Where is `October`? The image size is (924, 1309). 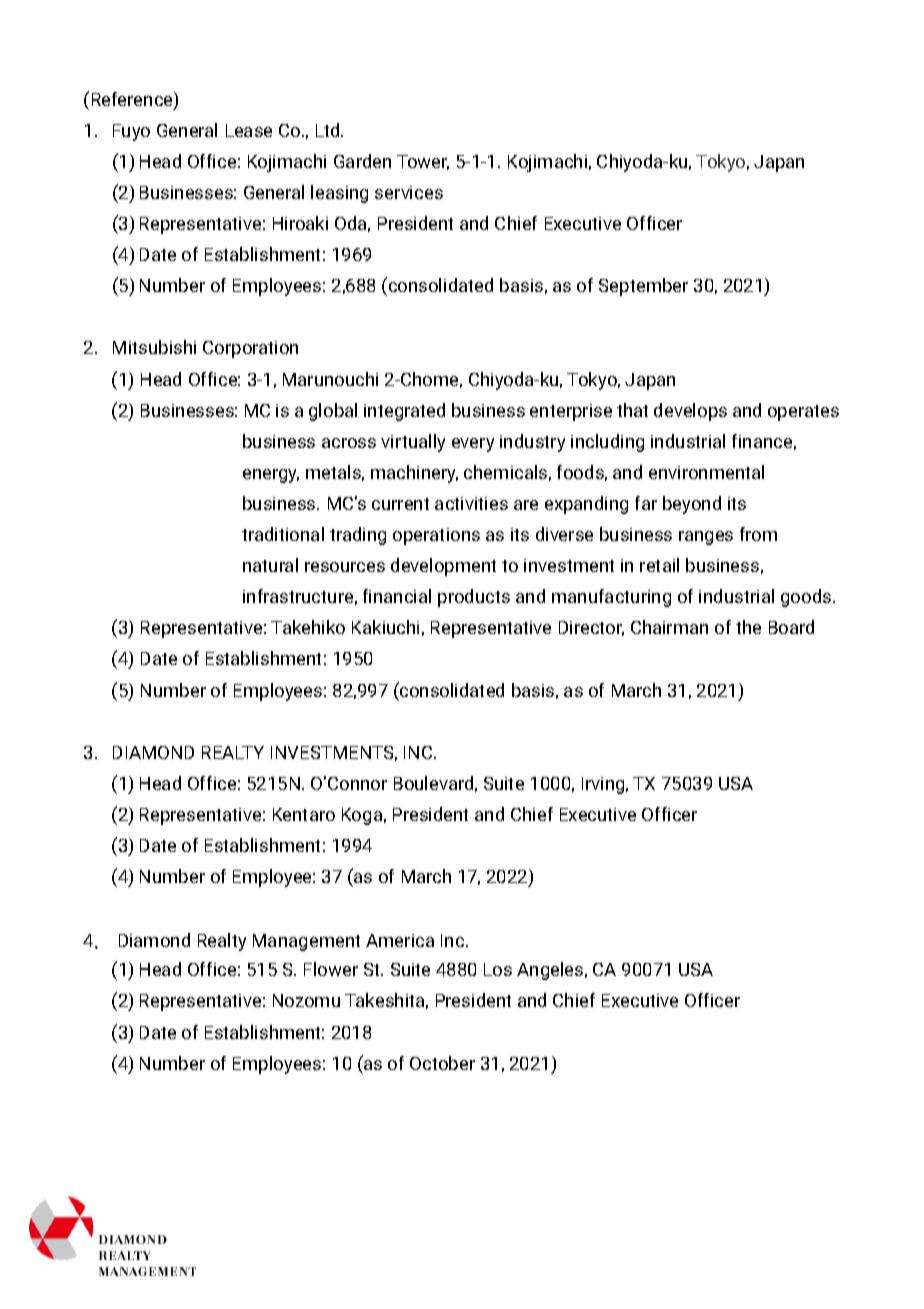 October is located at coordinates (442, 1063).
